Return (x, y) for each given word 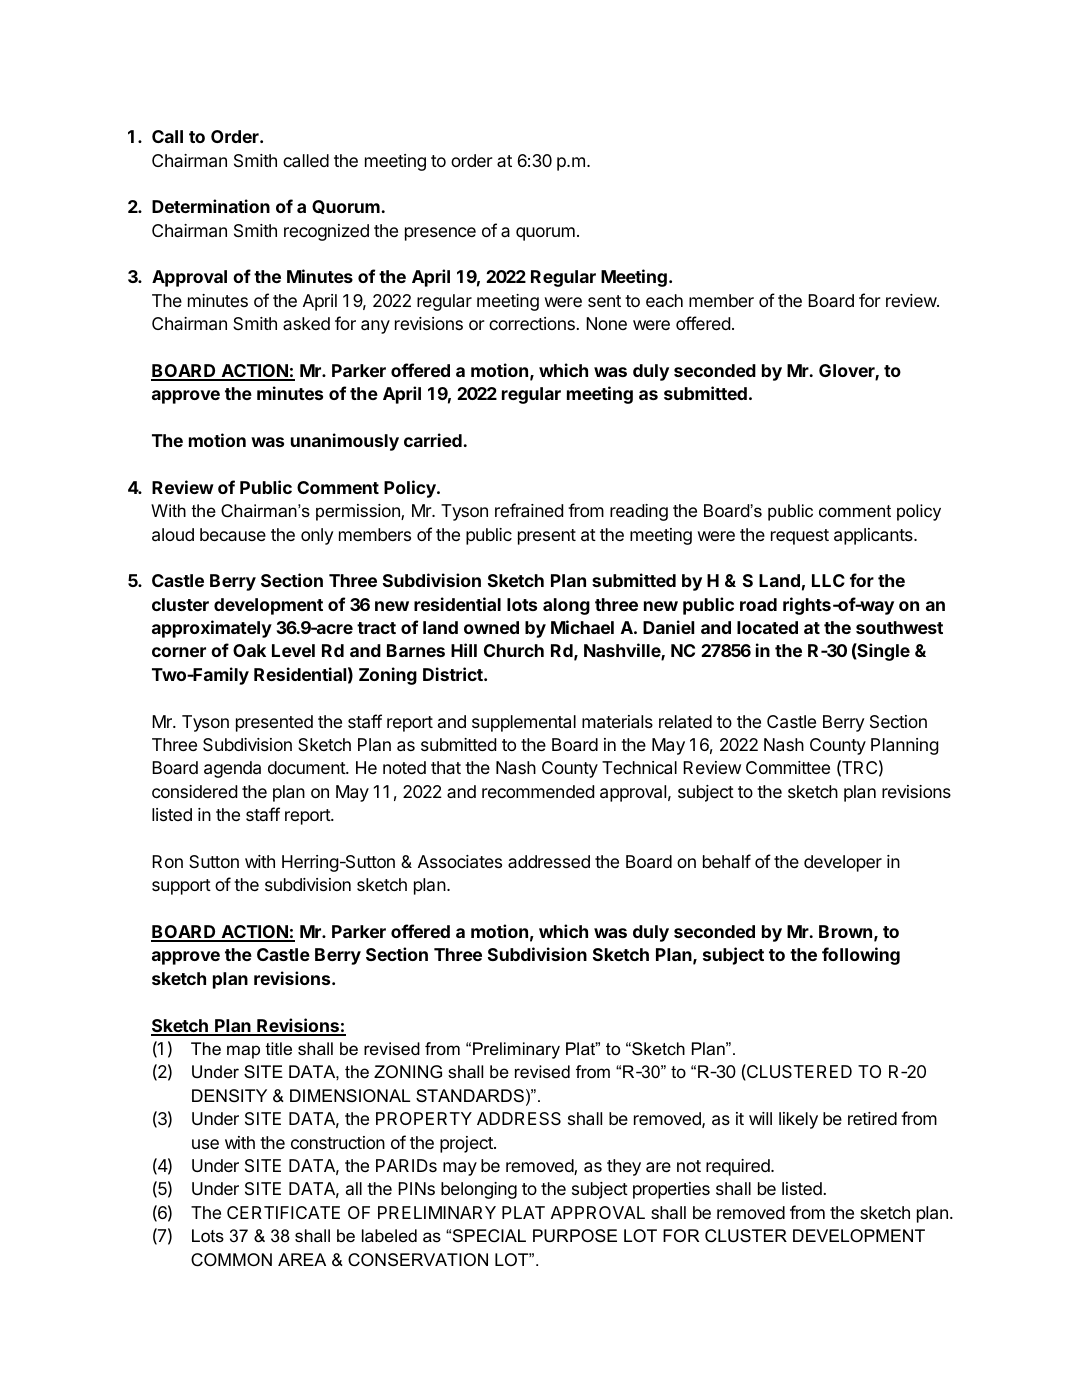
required (739, 1167)
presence (440, 234)
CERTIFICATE (283, 1212)
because (233, 534)
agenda (232, 769)
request (800, 537)
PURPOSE (575, 1236)
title (279, 1048)
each (664, 300)
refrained (529, 510)
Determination (211, 206)
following (861, 956)
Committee (788, 767)
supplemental (524, 723)
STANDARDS (470, 1095)
